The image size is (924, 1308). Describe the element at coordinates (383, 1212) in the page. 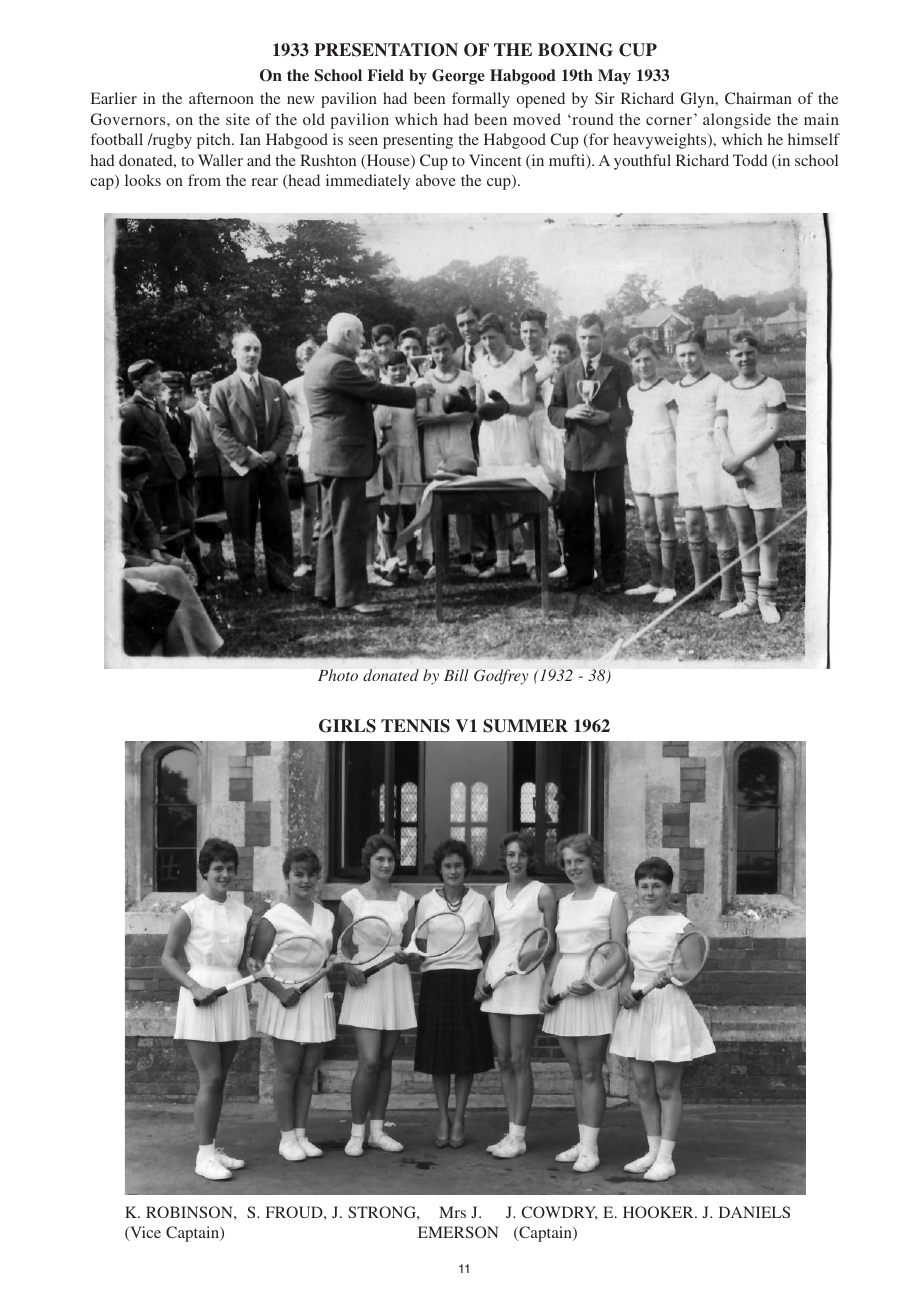

I see `STRONG` at that location.
